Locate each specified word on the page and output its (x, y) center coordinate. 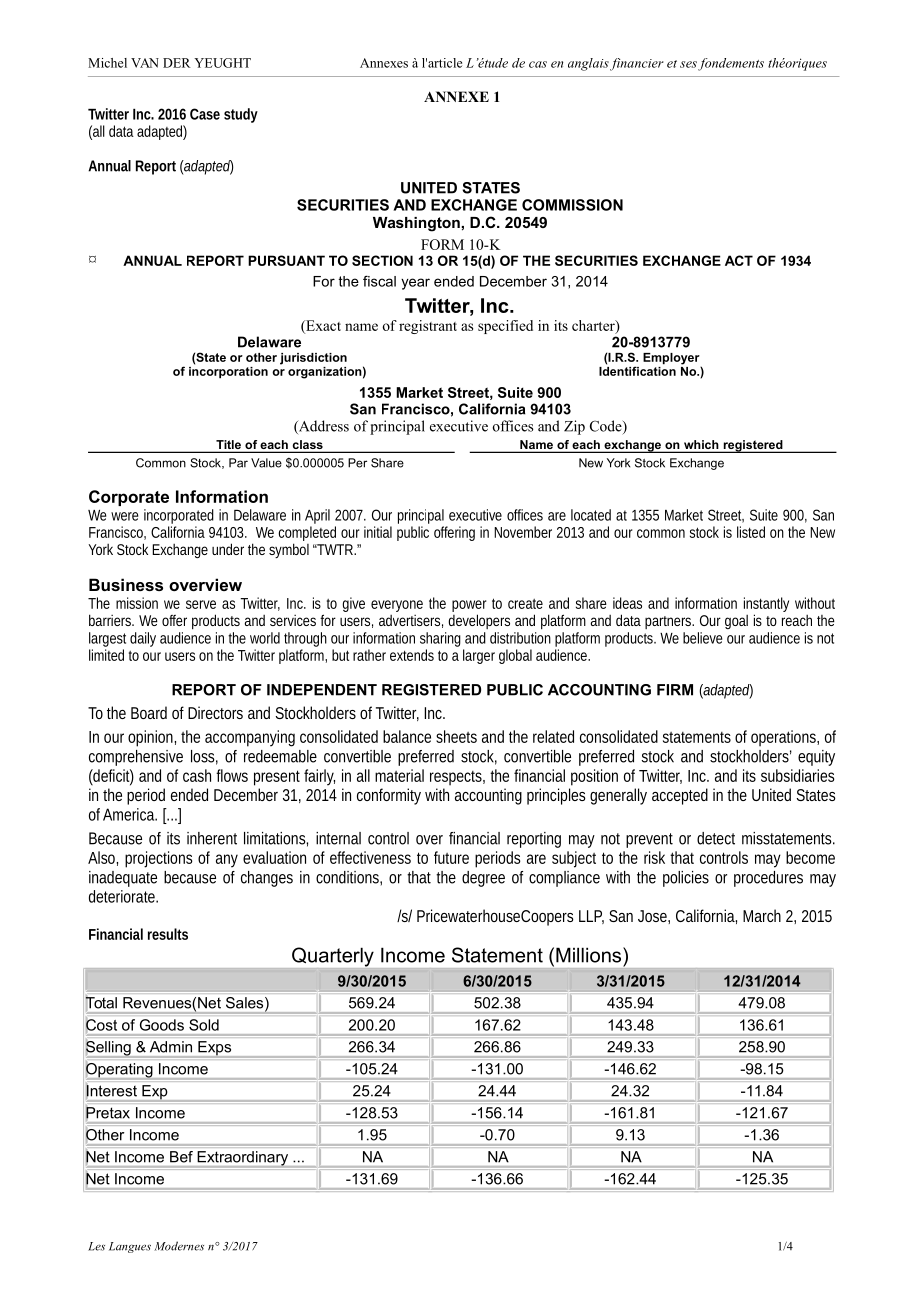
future (451, 857)
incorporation (228, 371)
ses (688, 64)
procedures (768, 879)
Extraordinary (243, 1158)
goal (736, 622)
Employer (672, 360)
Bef (181, 1157)
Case (205, 114)
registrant (428, 327)
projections (159, 859)
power (469, 606)
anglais (588, 64)
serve (201, 604)
